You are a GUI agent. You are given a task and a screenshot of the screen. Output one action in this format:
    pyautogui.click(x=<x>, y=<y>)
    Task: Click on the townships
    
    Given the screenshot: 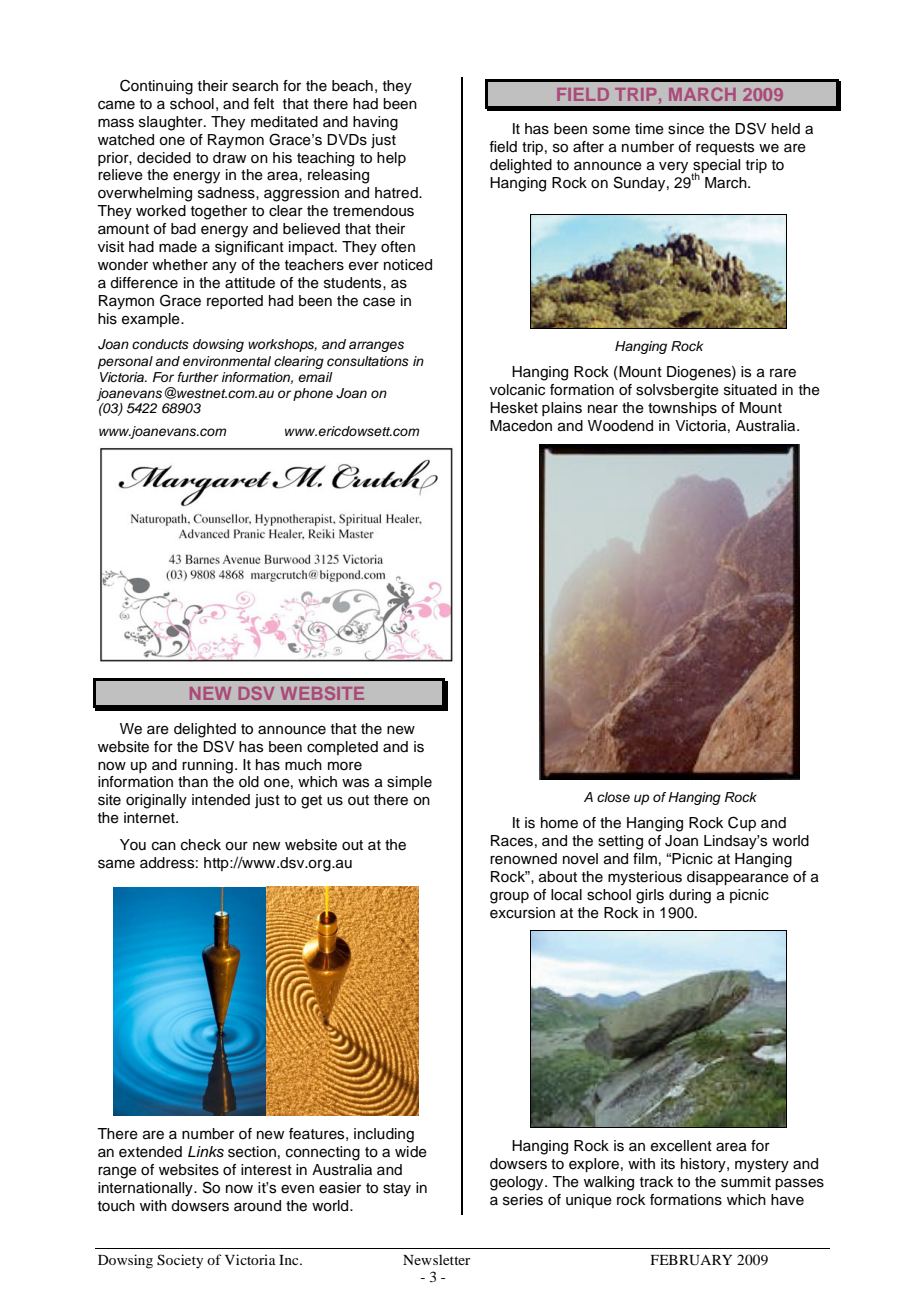 What is the action you would take?
    pyautogui.click(x=682, y=409)
